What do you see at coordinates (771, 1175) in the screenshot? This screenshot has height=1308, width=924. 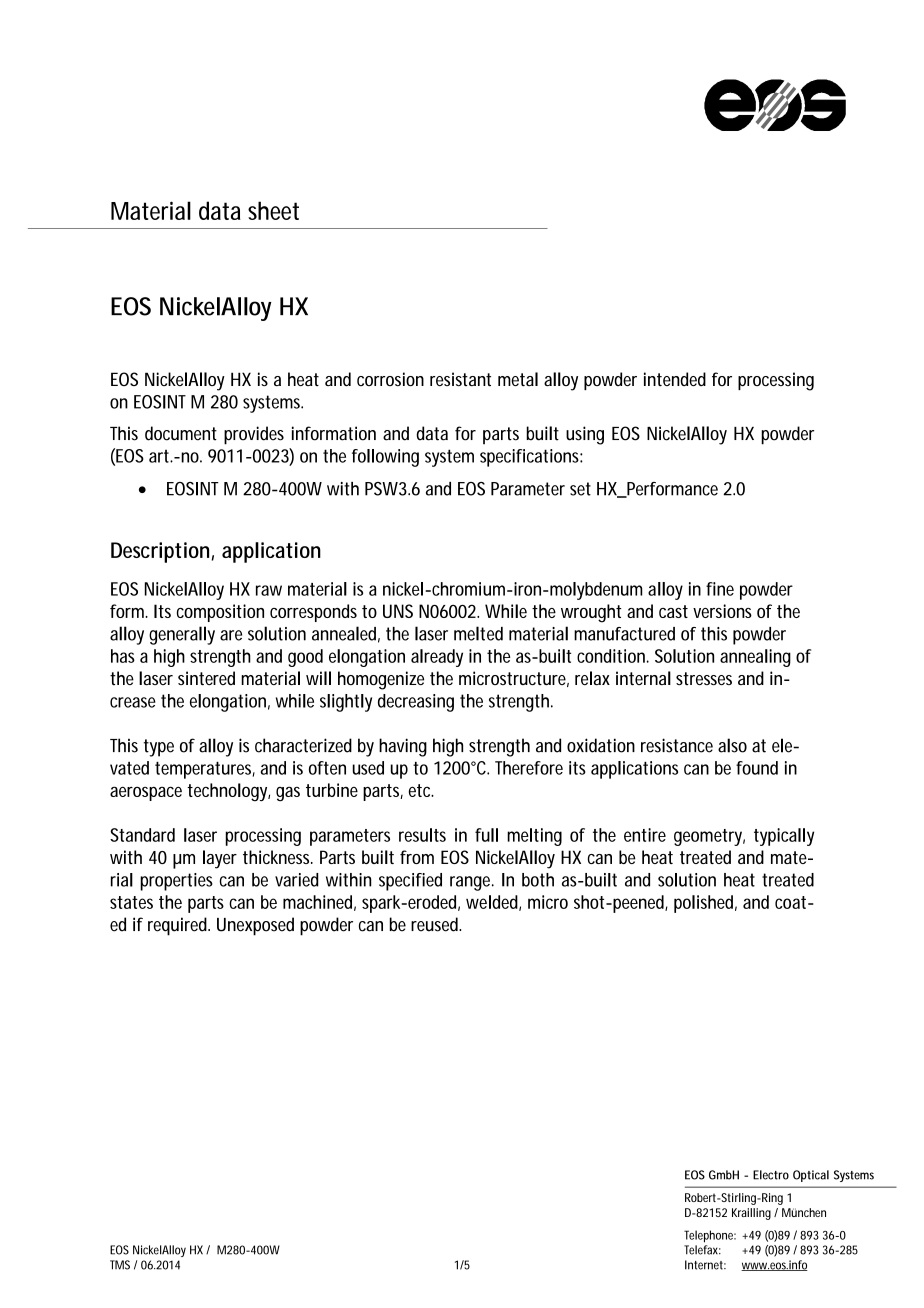 I see `Electro` at bounding box center [771, 1175].
